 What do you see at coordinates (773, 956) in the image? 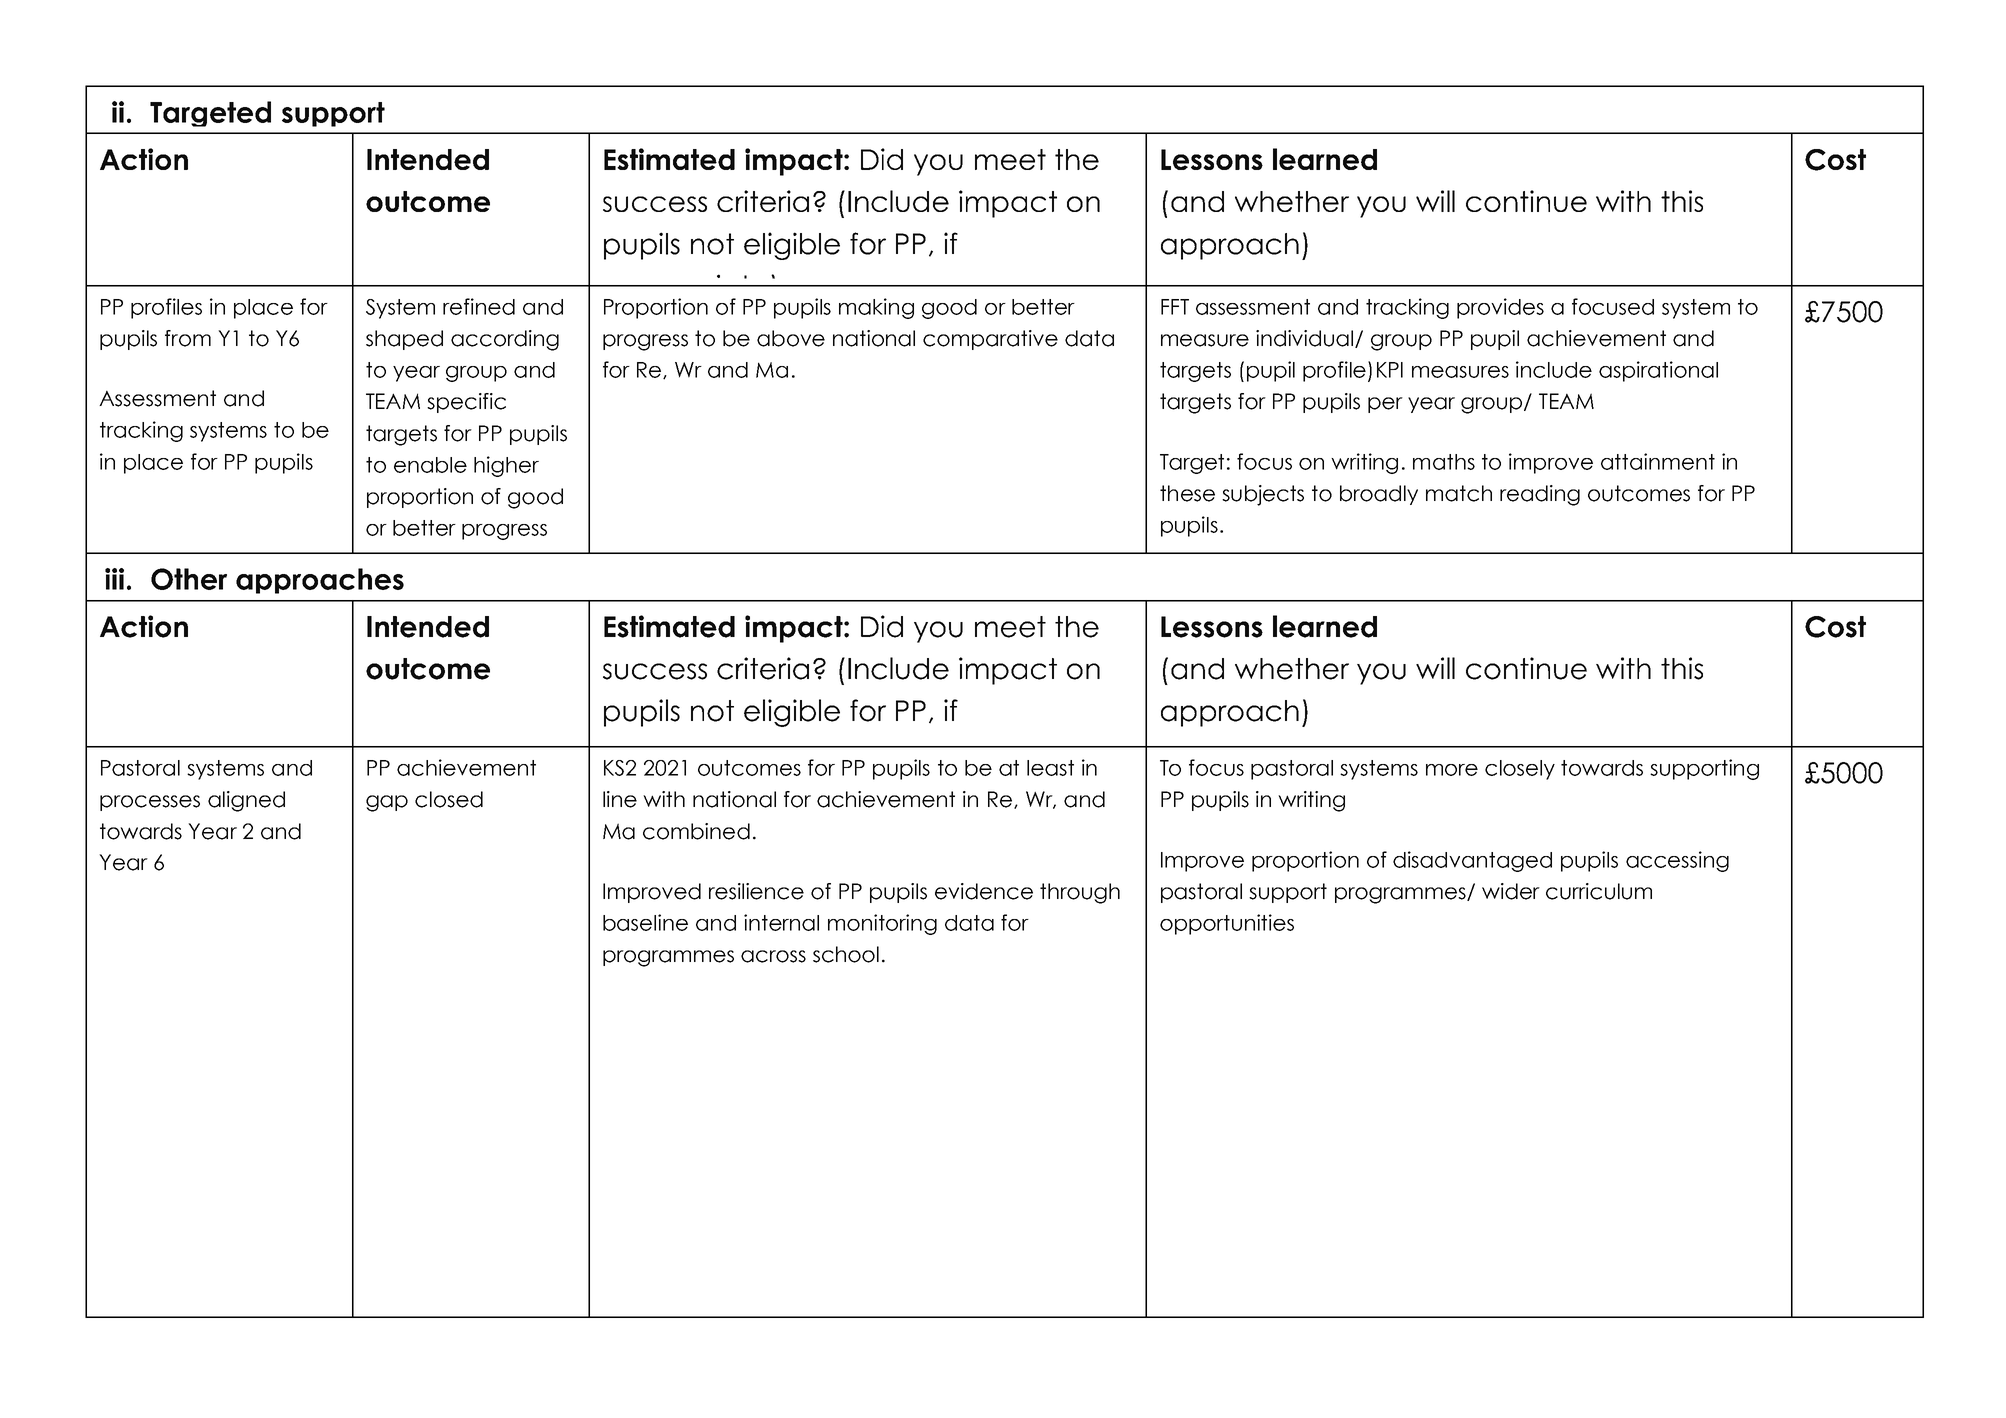
I see `across` at bounding box center [773, 956].
